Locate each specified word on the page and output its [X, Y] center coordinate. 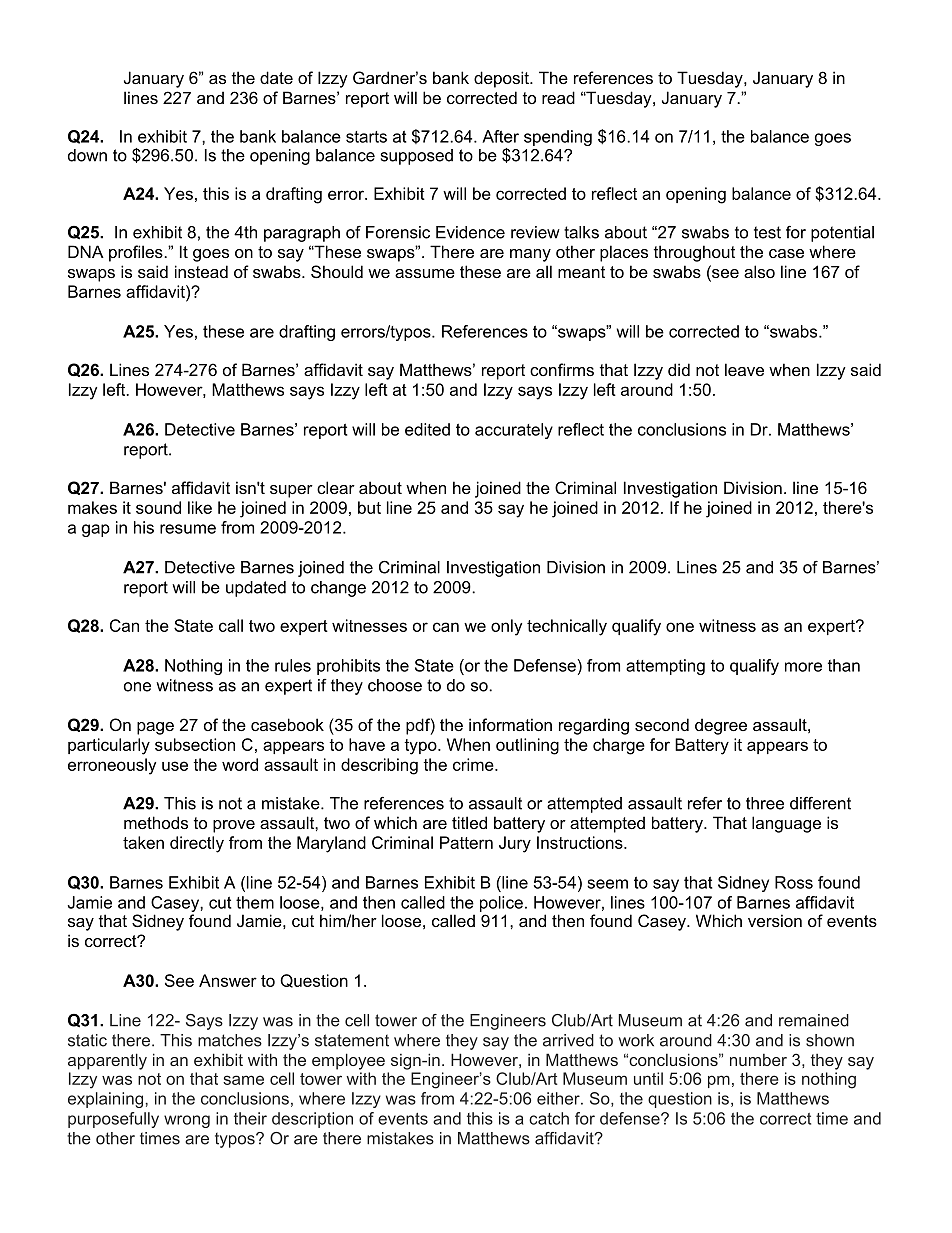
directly [197, 844]
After [500, 136]
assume [425, 273]
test [767, 232]
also [759, 271]
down [87, 155]
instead [201, 271]
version [775, 920]
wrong [187, 1121]
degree [721, 726]
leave [744, 369]
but [369, 507]
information [510, 724]
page [155, 728]
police [501, 904]
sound [158, 507]
